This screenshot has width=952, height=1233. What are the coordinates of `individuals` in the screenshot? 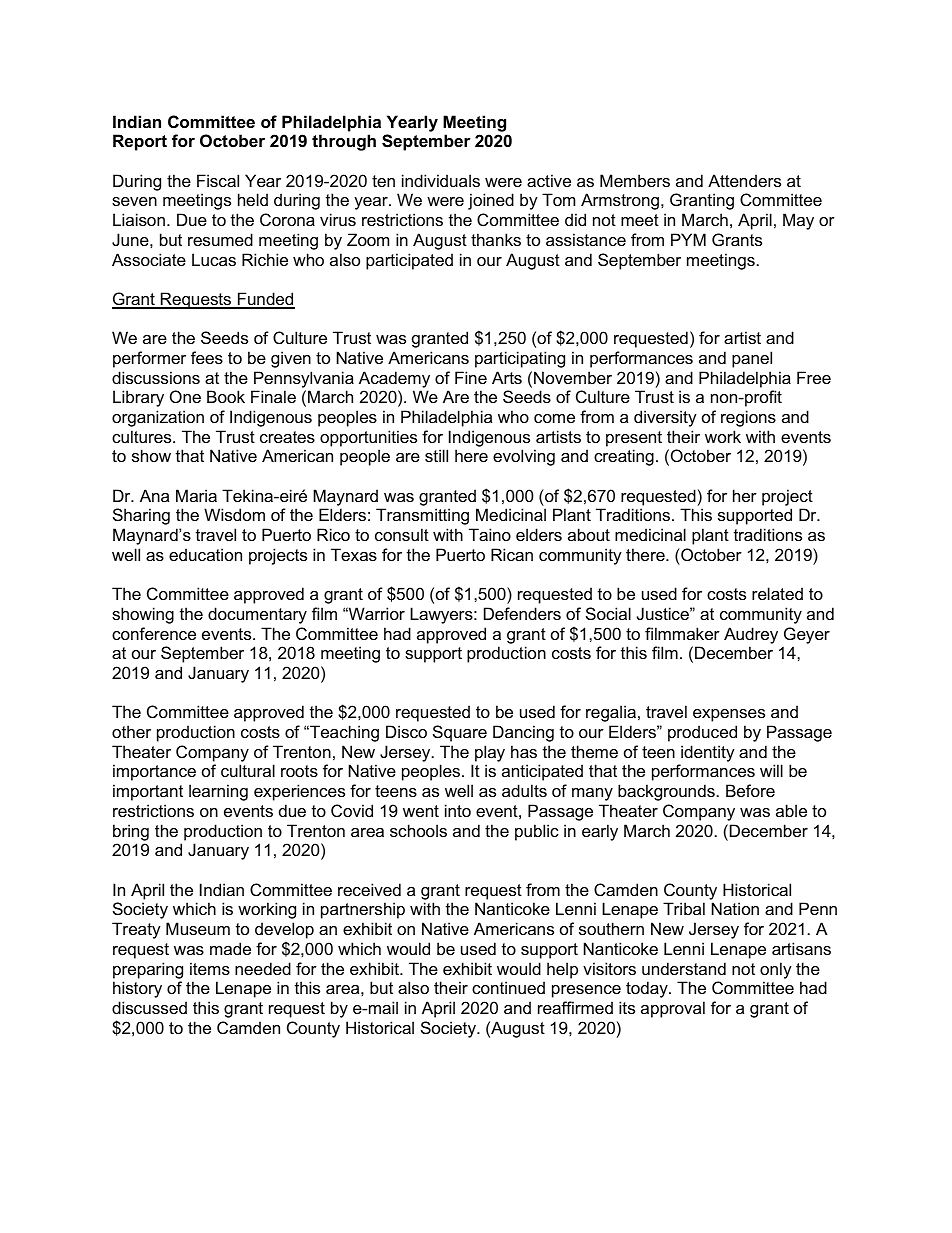 It's located at (441, 180).
